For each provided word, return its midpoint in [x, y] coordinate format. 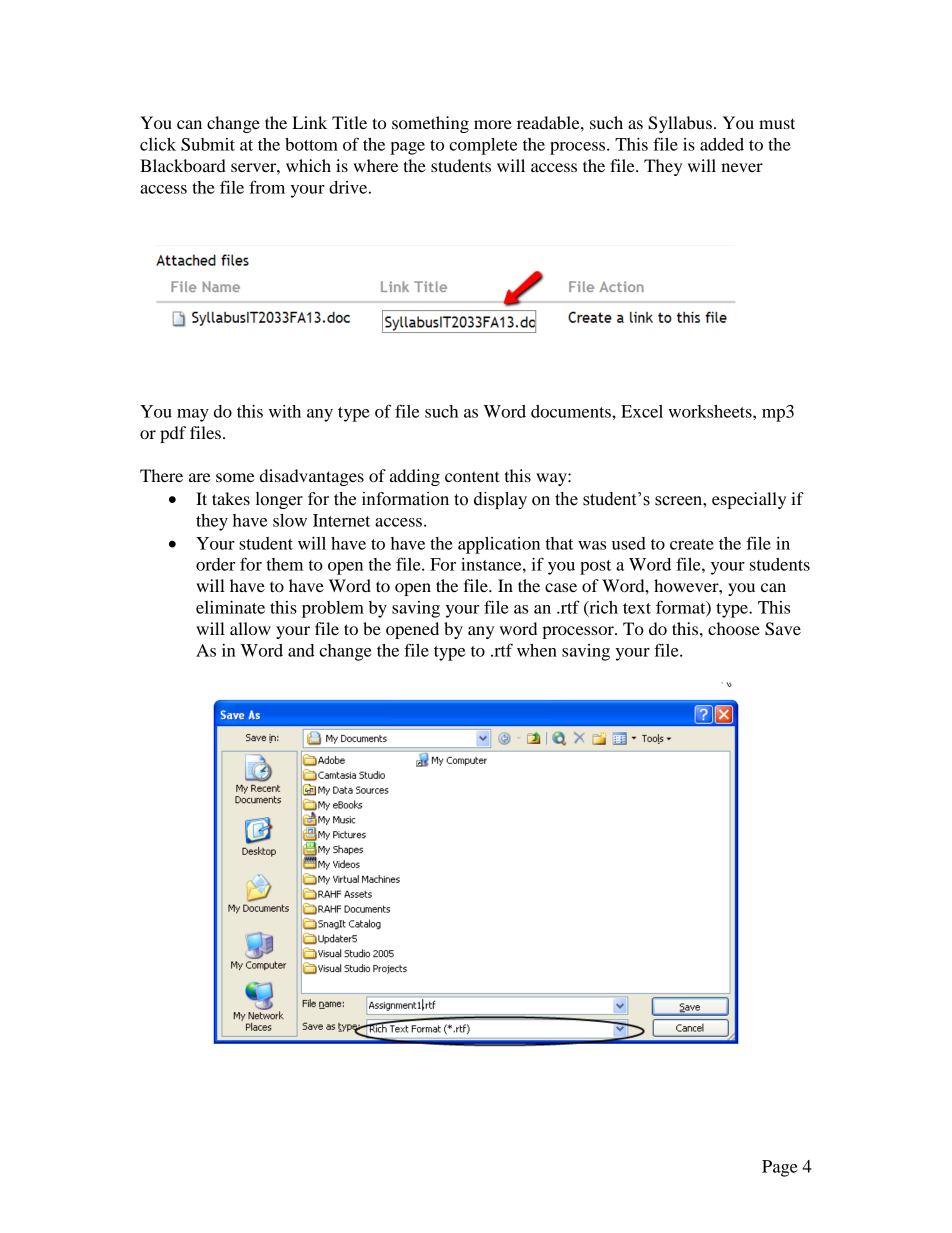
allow [250, 628]
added [722, 144]
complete [483, 146]
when [537, 650]
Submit [208, 144]
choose [734, 628]
